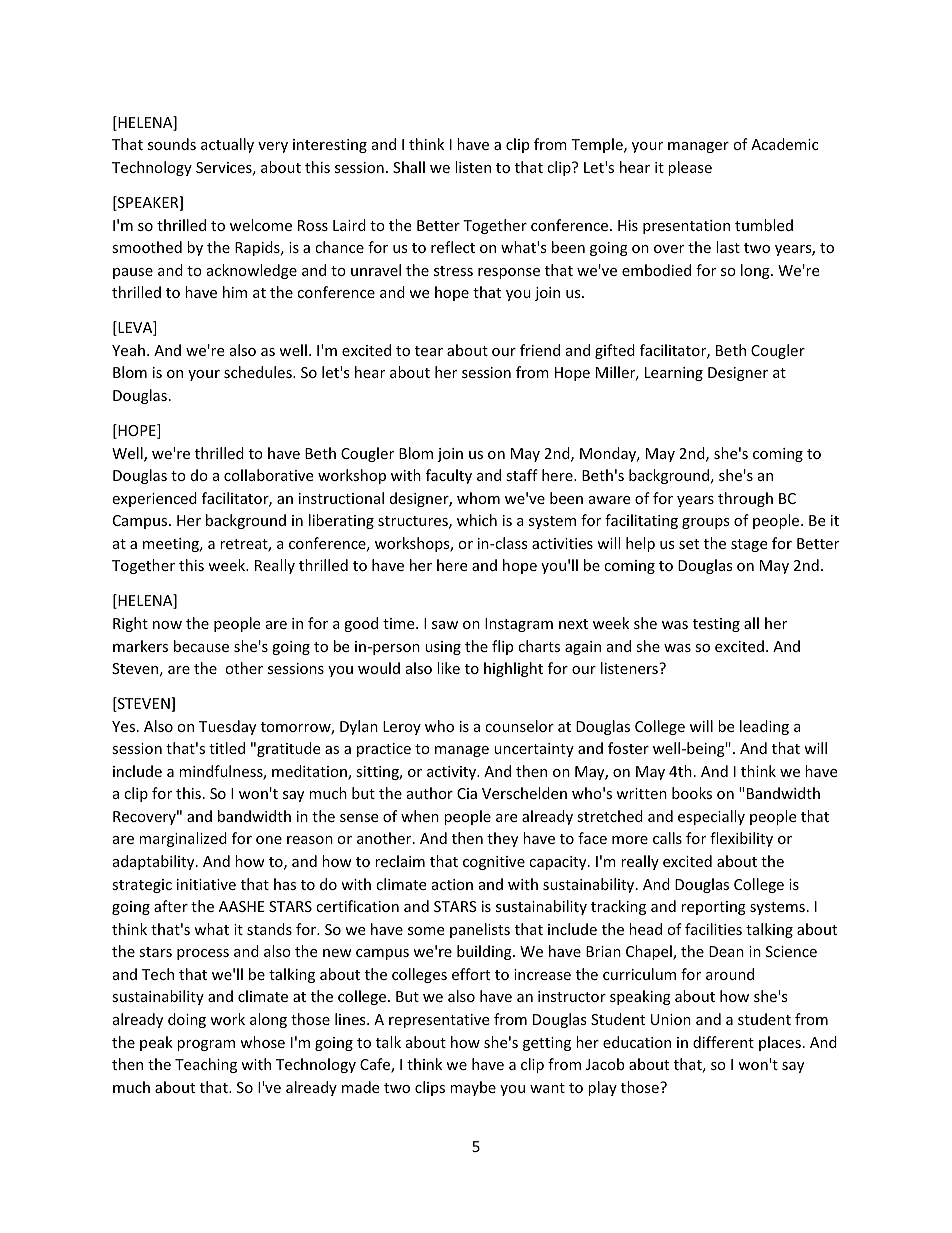 The image size is (952, 1233). What do you see at coordinates (201, 646) in the screenshot?
I see `because` at bounding box center [201, 646].
